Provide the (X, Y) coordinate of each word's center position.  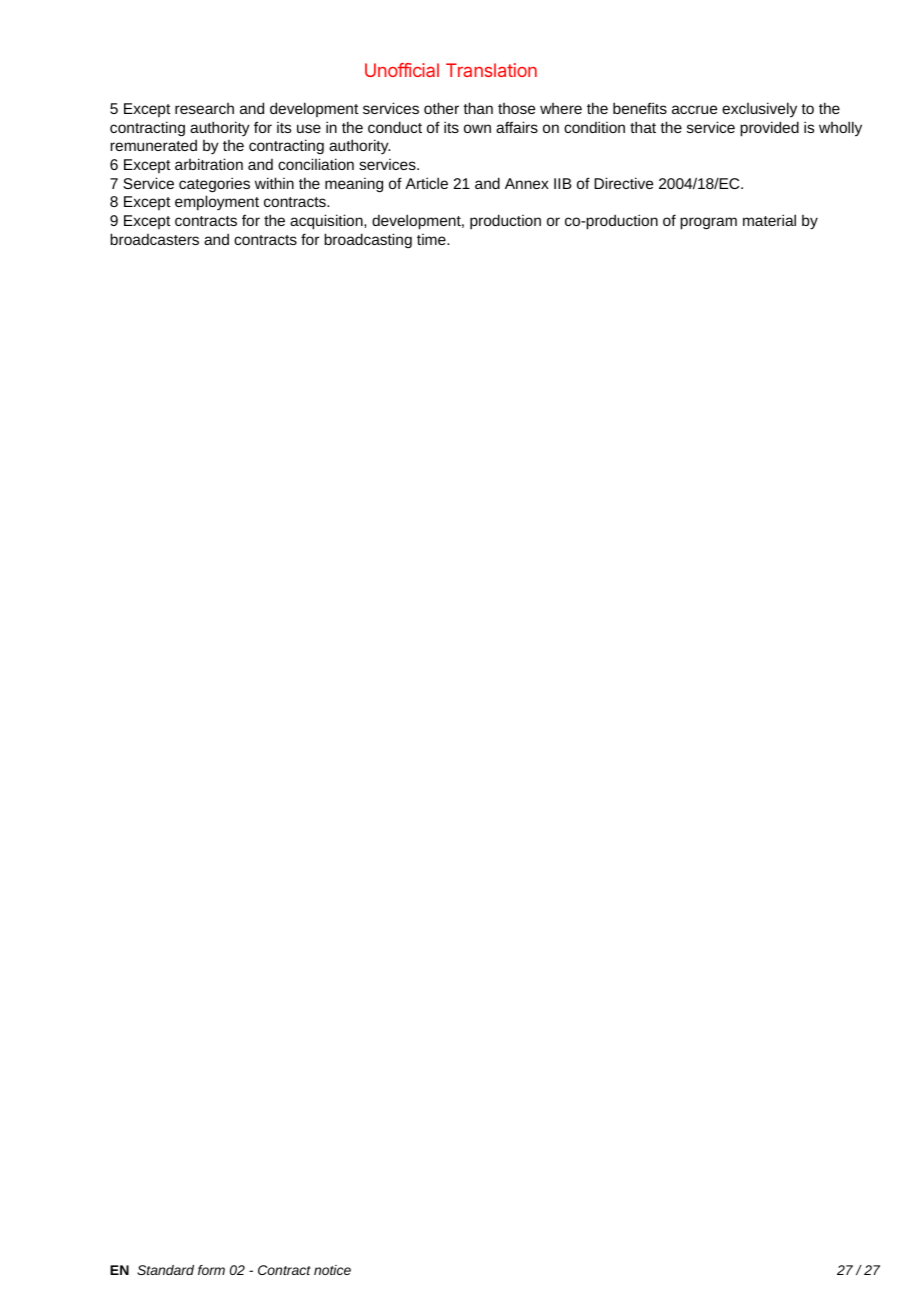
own (477, 128)
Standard (165, 1270)
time (432, 239)
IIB (563, 183)
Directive (623, 183)
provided (769, 129)
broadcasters (154, 239)
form (211, 1270)
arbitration (209, 164)
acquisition (327, 222)
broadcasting (368, 240)
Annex (527, 183)
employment (217, 203)
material (769, 220)
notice (332, 1270)
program (708, 223)
